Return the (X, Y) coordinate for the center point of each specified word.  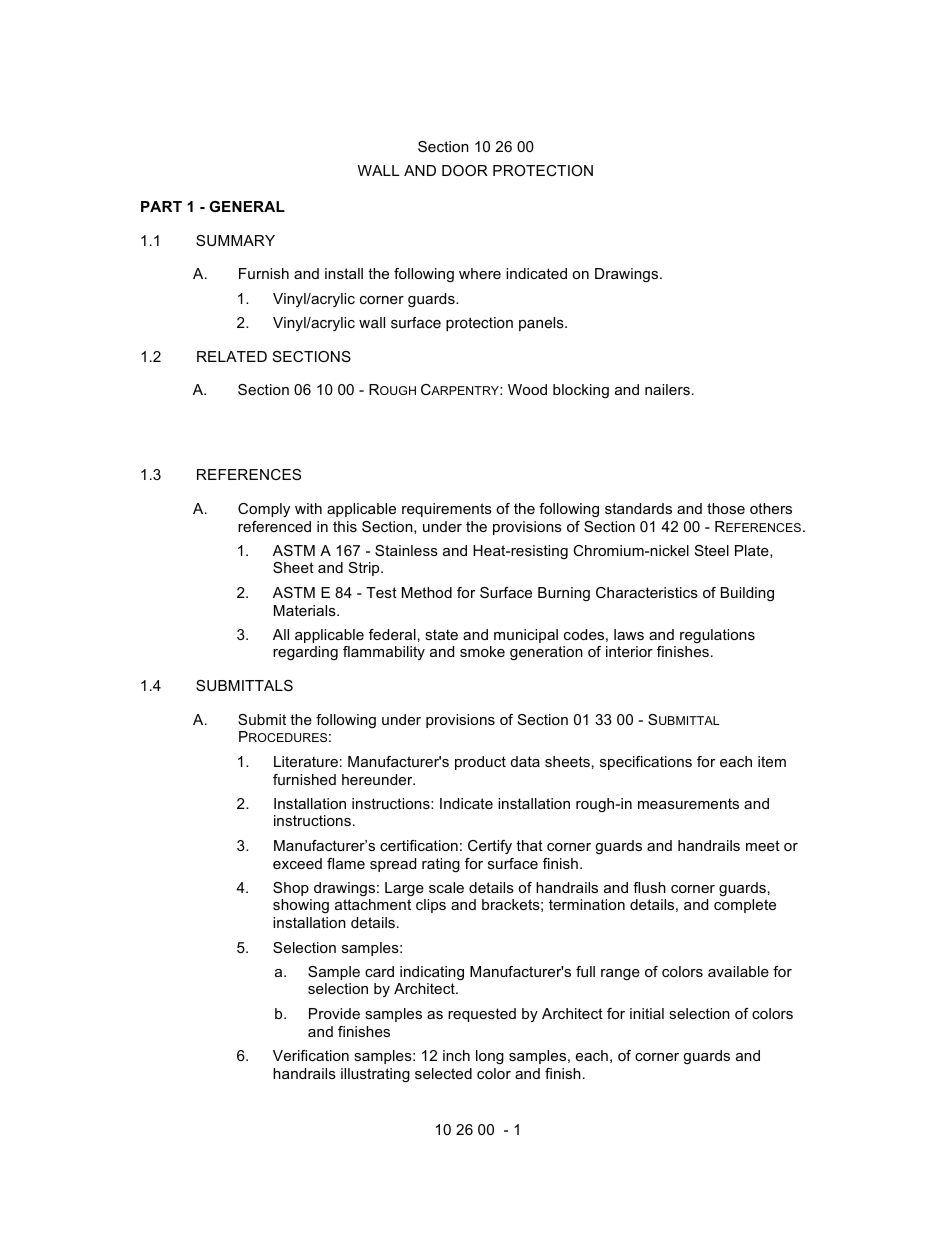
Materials (306, 610)
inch (456, 1055)
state (441, 634)
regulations (717, 636)
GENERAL (247, 206)
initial (647, 1013)
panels (542, 324)
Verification (311, 1055)
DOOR (465, 170)
